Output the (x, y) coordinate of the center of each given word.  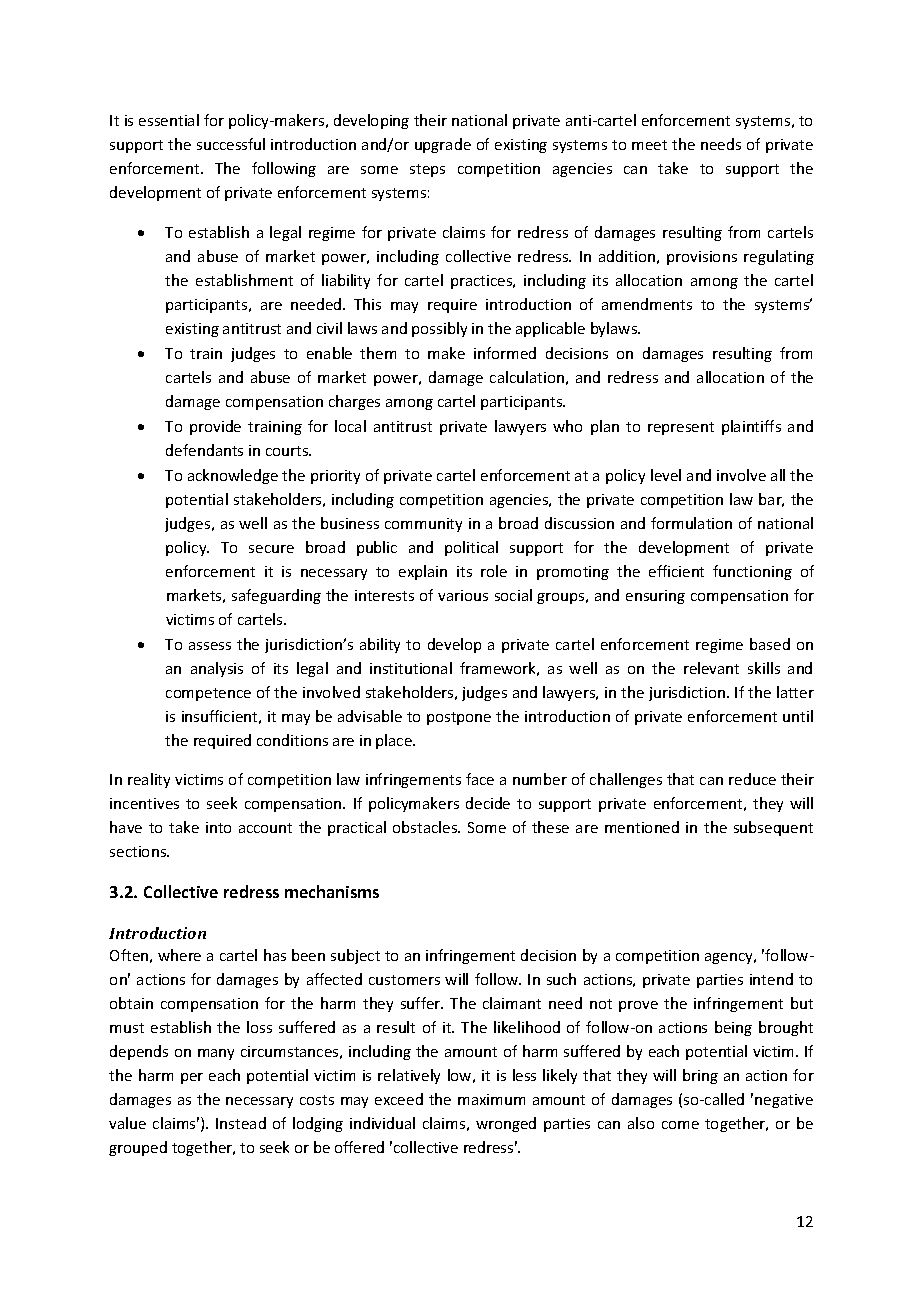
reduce (752, 779)
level (666, 475)
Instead (241, 1123)
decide (488, 803)
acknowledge (233, 476)
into (218, 827)
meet (649, 145)
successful (231, 144)
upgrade (443, 145)
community (423, 525)
